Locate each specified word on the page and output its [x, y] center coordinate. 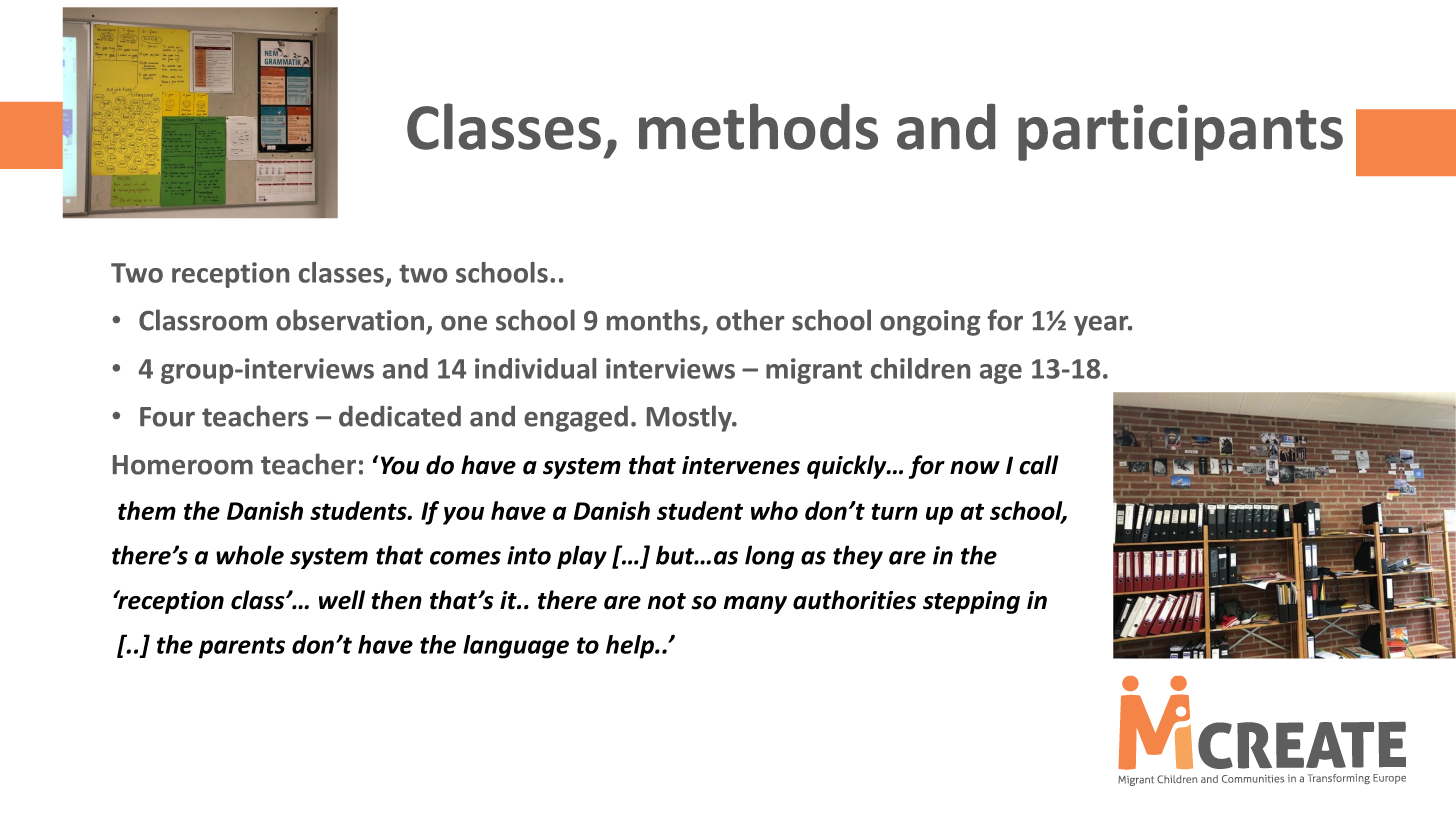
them [147, 510]
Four [167, 417]
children [920, 368]
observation [350, 320]
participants [1180, 133]
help [631, 647]
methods [758, 126]
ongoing [930, 323]
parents [242, 648]
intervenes [741, 465]
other [750, 320]
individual [535, 368]
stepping [971, 602]
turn [894, 511]
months [655, 321]
